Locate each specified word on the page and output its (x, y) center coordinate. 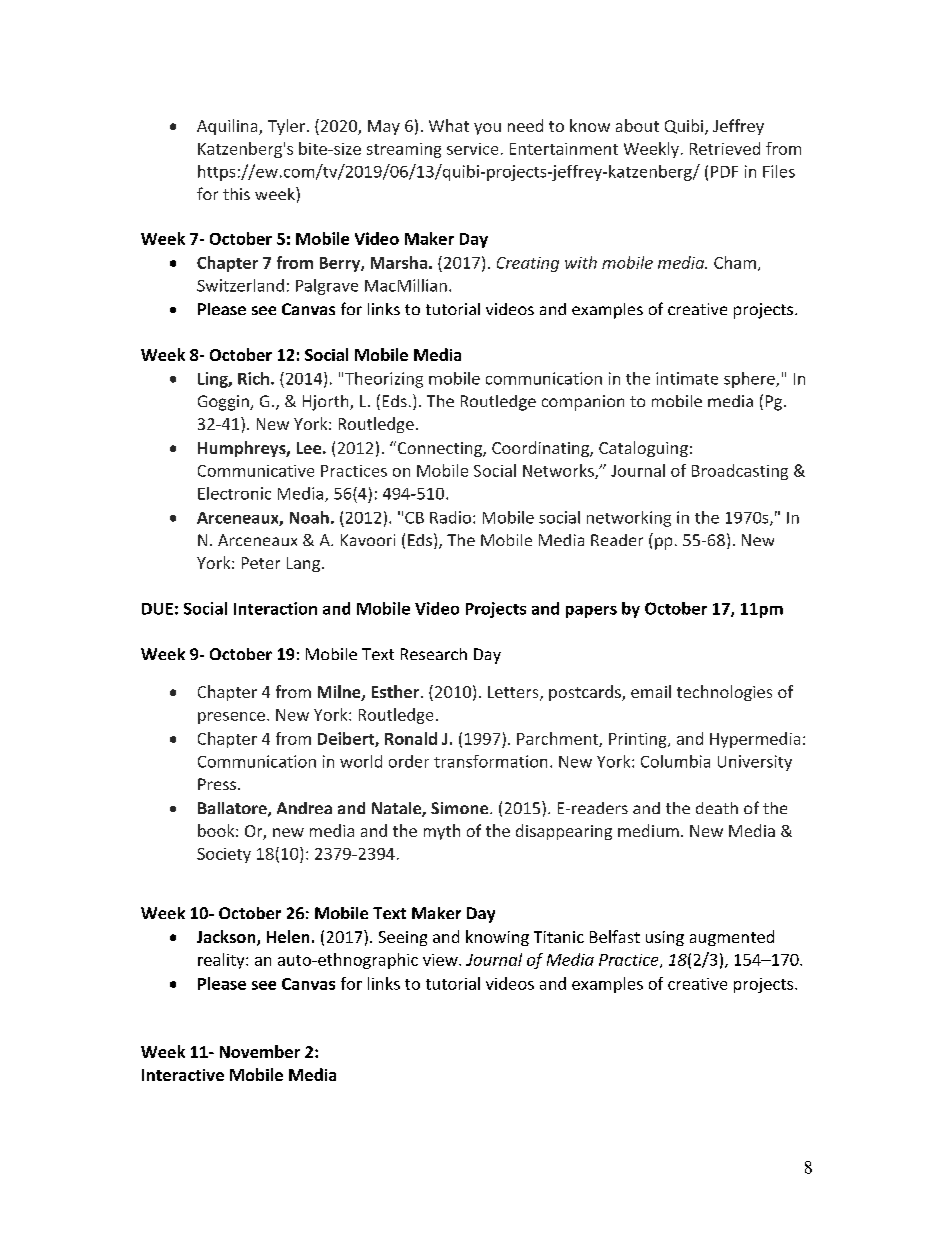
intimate (687, 378)
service (472, 149)
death (717, 808)
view (441, 960)
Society (224, 855)
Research (434, 654)
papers (591, 612)
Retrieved (725, 148)
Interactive (183, 1075)
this (236, 194)
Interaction (275, 608)
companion (583, 403)
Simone (461, 808)
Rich (253, 378)
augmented (732, 938)
